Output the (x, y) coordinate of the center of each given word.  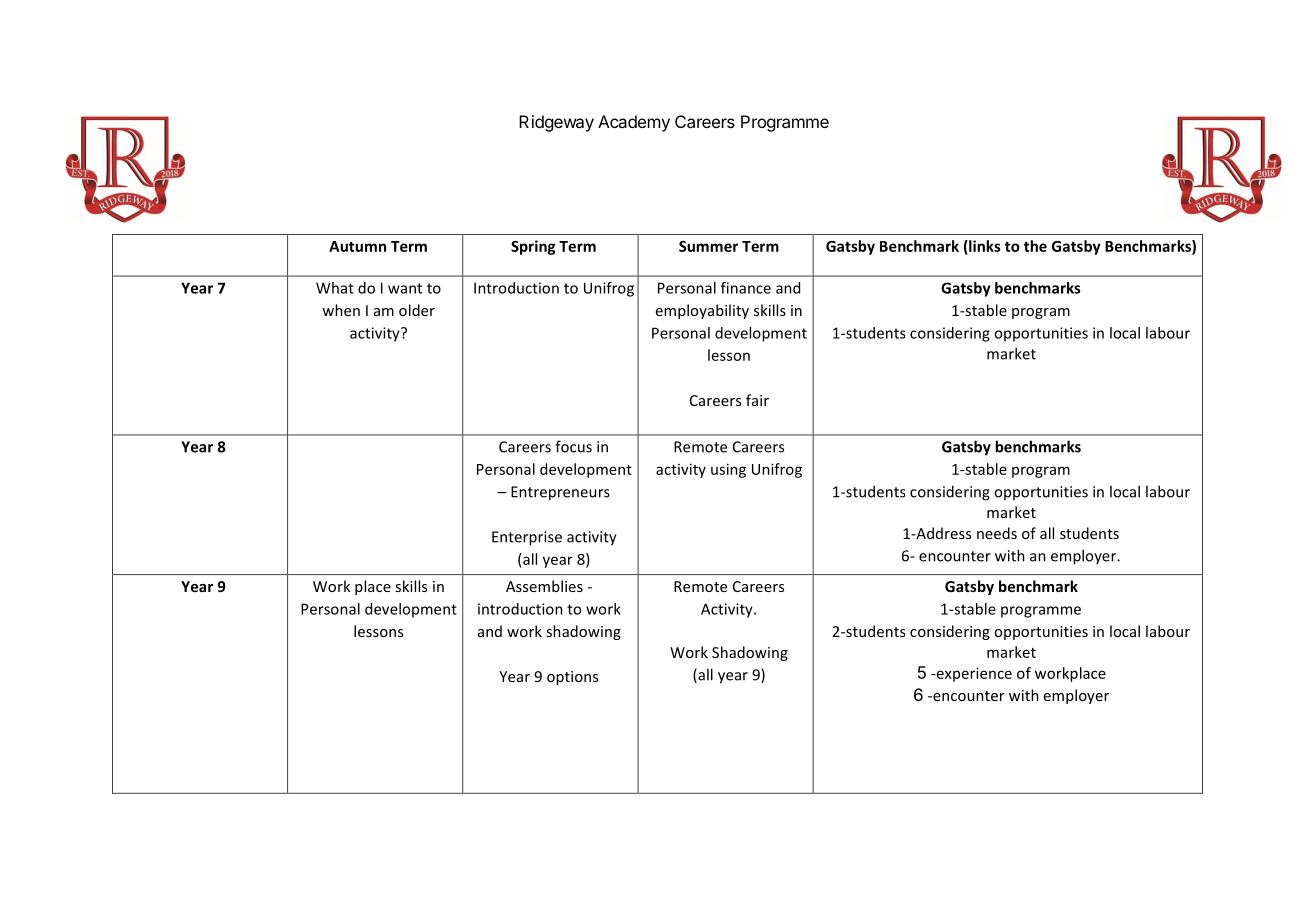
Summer (708, 246)
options (572, 678)
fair (757, 400)
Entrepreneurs (560, 493)
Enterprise (527, 538)
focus (573, 446)
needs (997, 533)
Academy (634, 123)
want (405, 288)
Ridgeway (556, 123)
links (984, 247)
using (728, 470)
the (1035, 246)
